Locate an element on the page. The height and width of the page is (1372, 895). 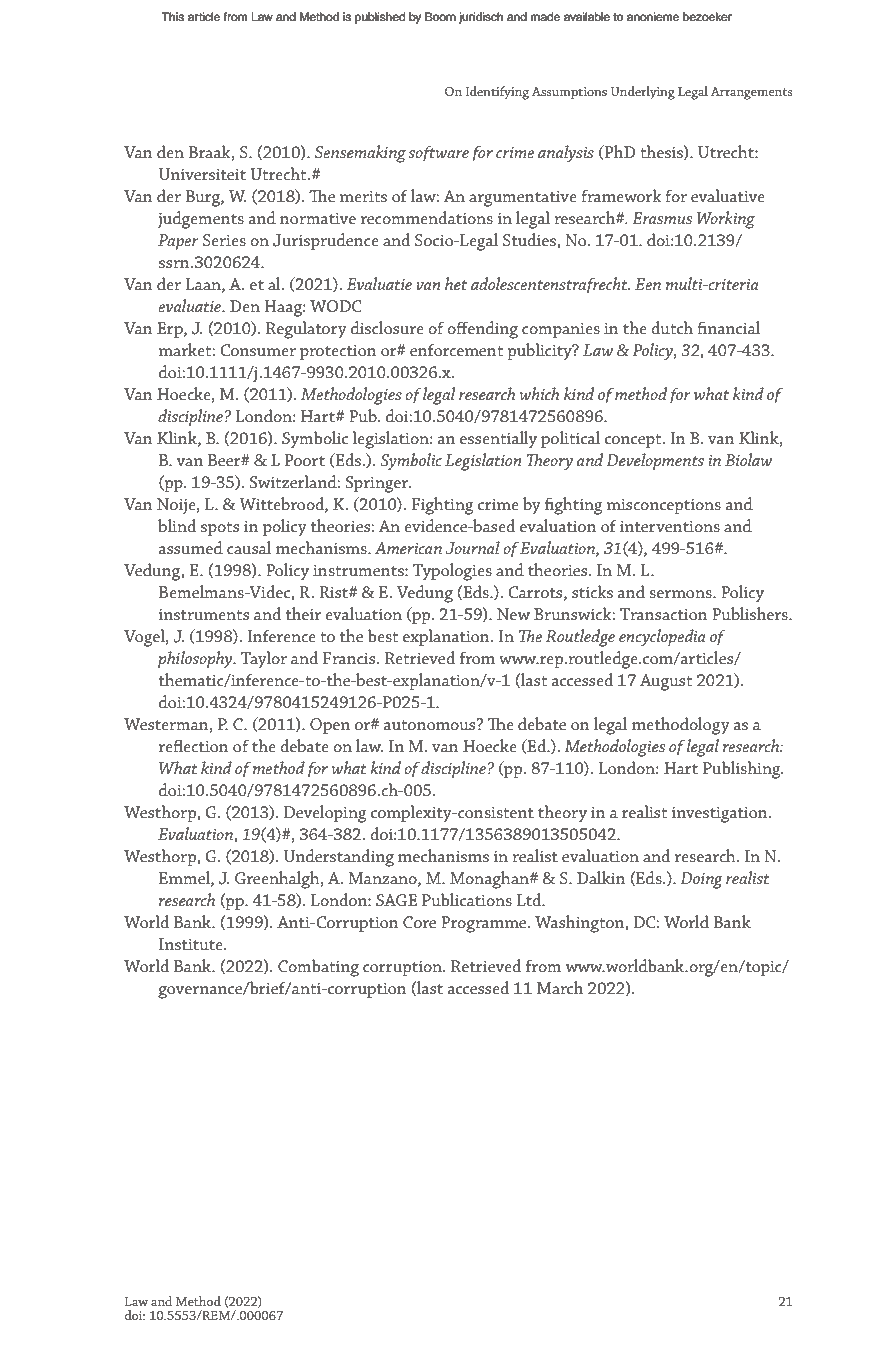
interventions is located at coordinates (670, 526).
